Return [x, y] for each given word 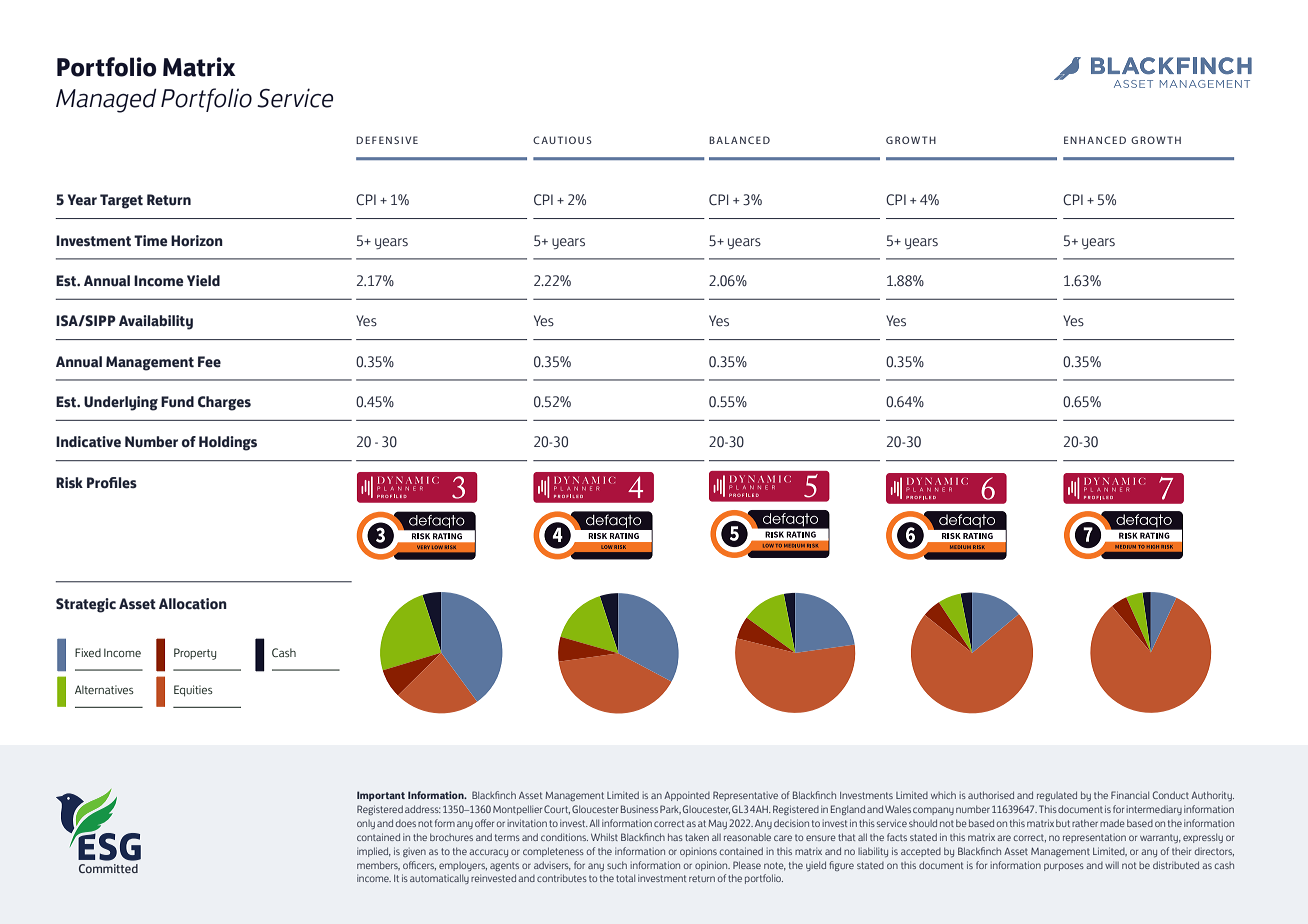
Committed [108, 868]
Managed [106, 100]
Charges [224, 403]
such [617, 865]
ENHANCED [1095, 140]
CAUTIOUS [562, 140]
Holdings [228, 443]
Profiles [112, 483]
